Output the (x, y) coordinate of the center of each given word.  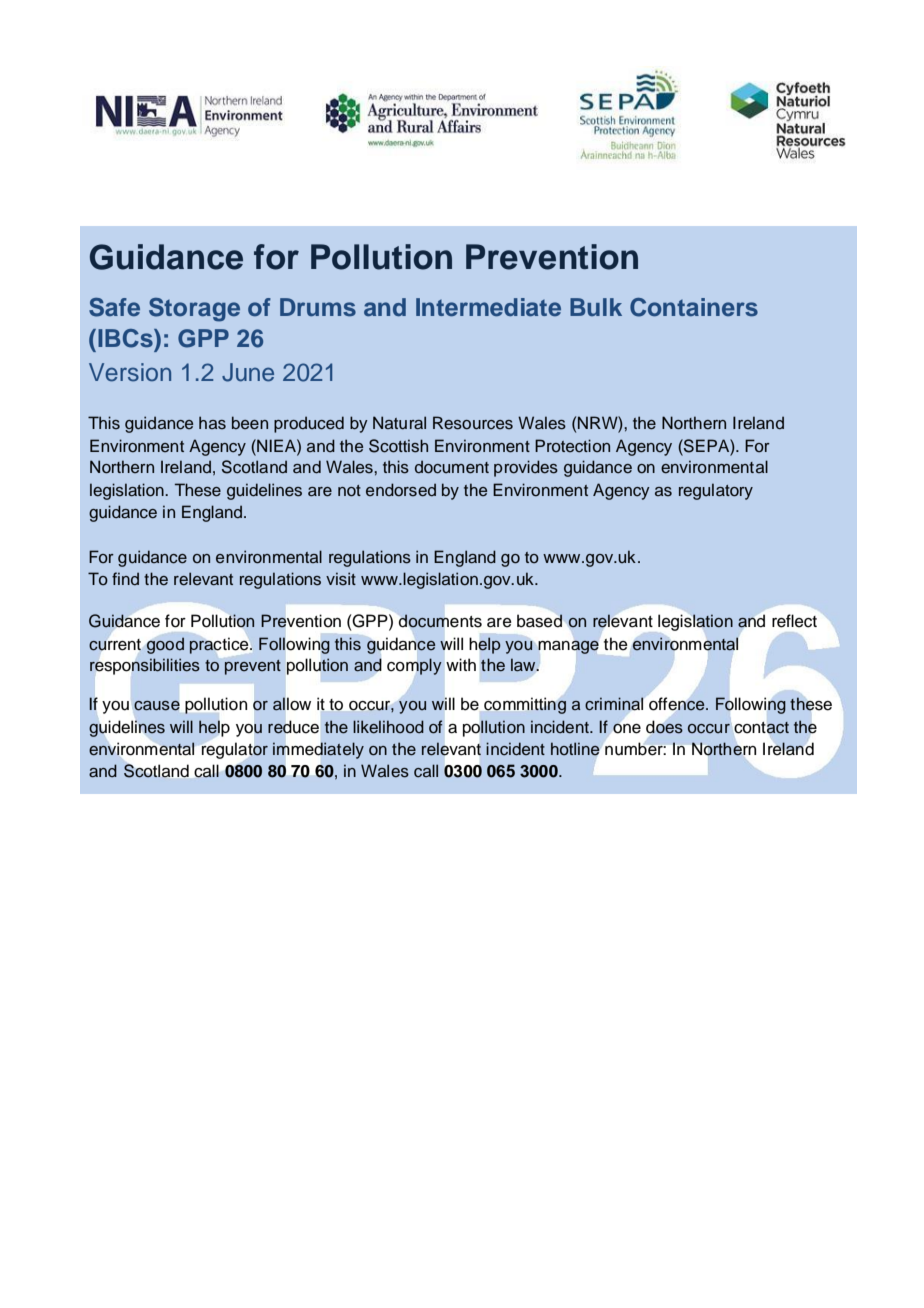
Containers (694, 307)
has (212, 423)
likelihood (388, 727)
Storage (194, 310)
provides (526, 468)
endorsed (401, 490)
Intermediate (488, 307)
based (540, 621)
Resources (473, 423)
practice (220, 646)
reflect (794, 621)
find (125, 578)
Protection (572, 446)
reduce (293, 727)
